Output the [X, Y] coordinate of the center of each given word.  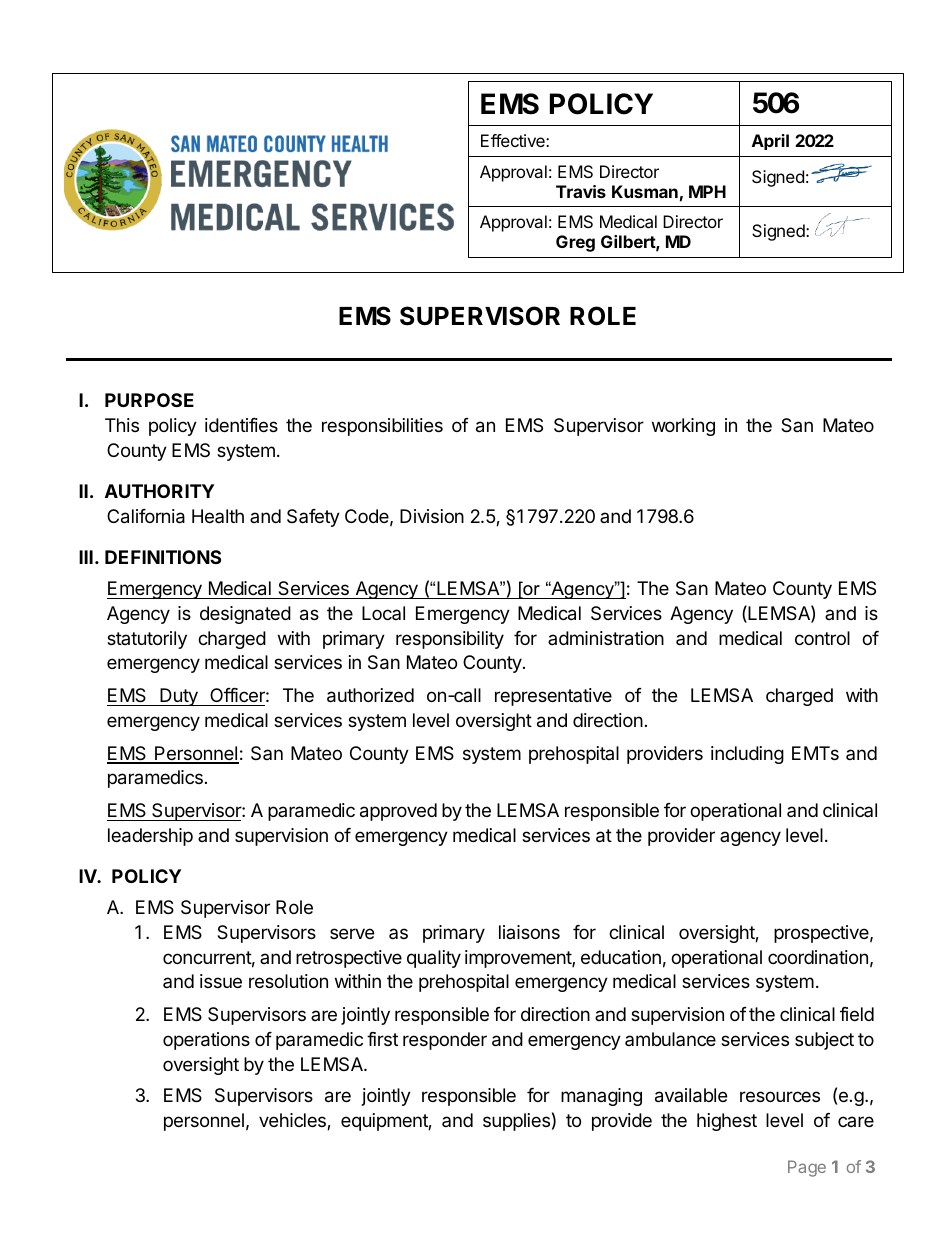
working [683, 427]
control [822, 638]
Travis [581, 191]
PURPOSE [149, 400]
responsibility [450, 640]
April [770, 142]
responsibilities [382, 427]
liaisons [529, 932]
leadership [150, 837]
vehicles [293, 1121]
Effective [514, 140]
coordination [818, 957]
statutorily [147, 640]
